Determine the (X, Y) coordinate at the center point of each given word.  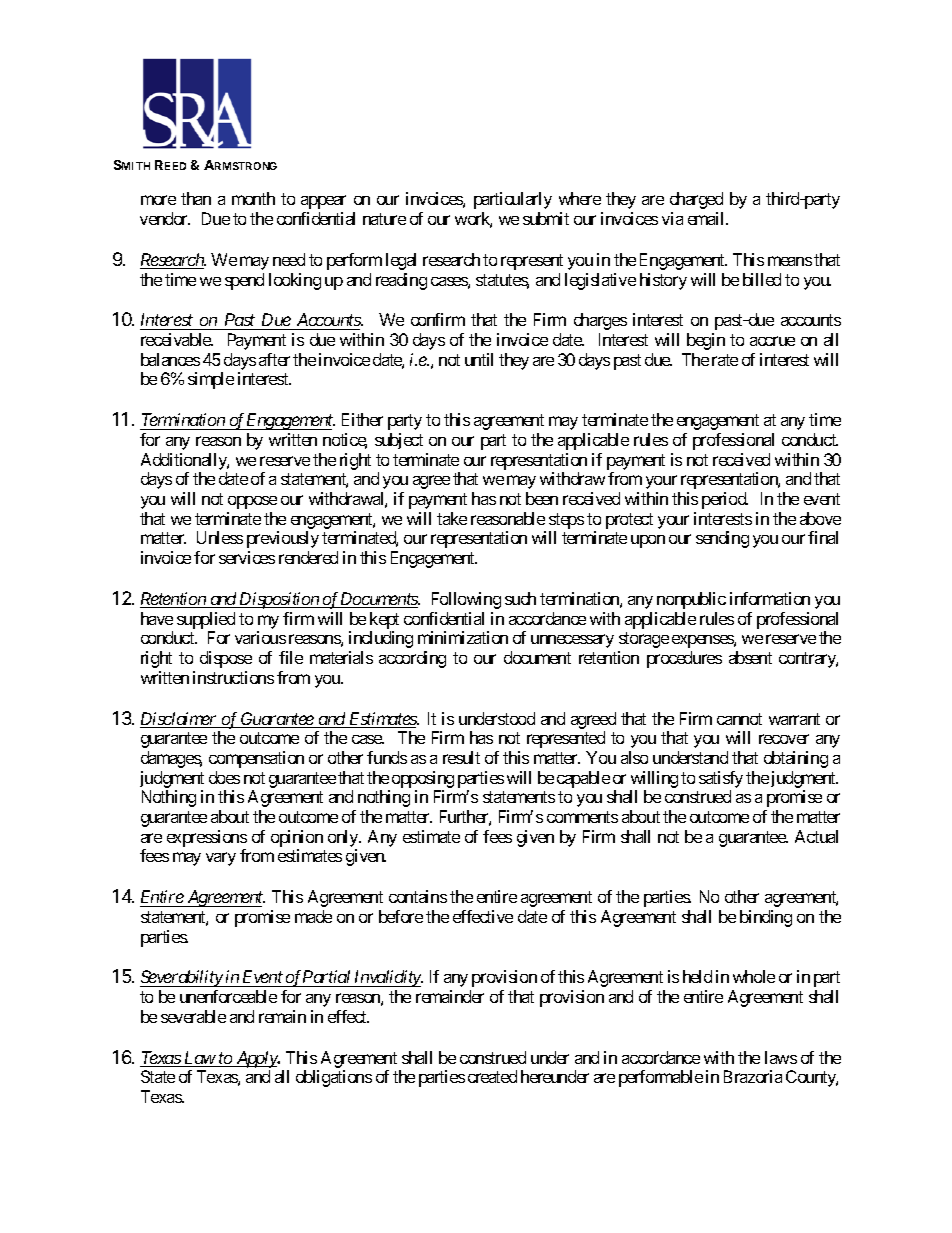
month (253, 198)
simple (211, 380)
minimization (463, 637)
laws (781, 1057)
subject (399, 441)
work (473, 220)
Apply (256, 1059)
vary (221, 859)
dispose (226, 659)
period (725, 500)
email (707, 218)
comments (582, 817)
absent (750, 657)
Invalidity (387, 978)
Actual (816, 836)
